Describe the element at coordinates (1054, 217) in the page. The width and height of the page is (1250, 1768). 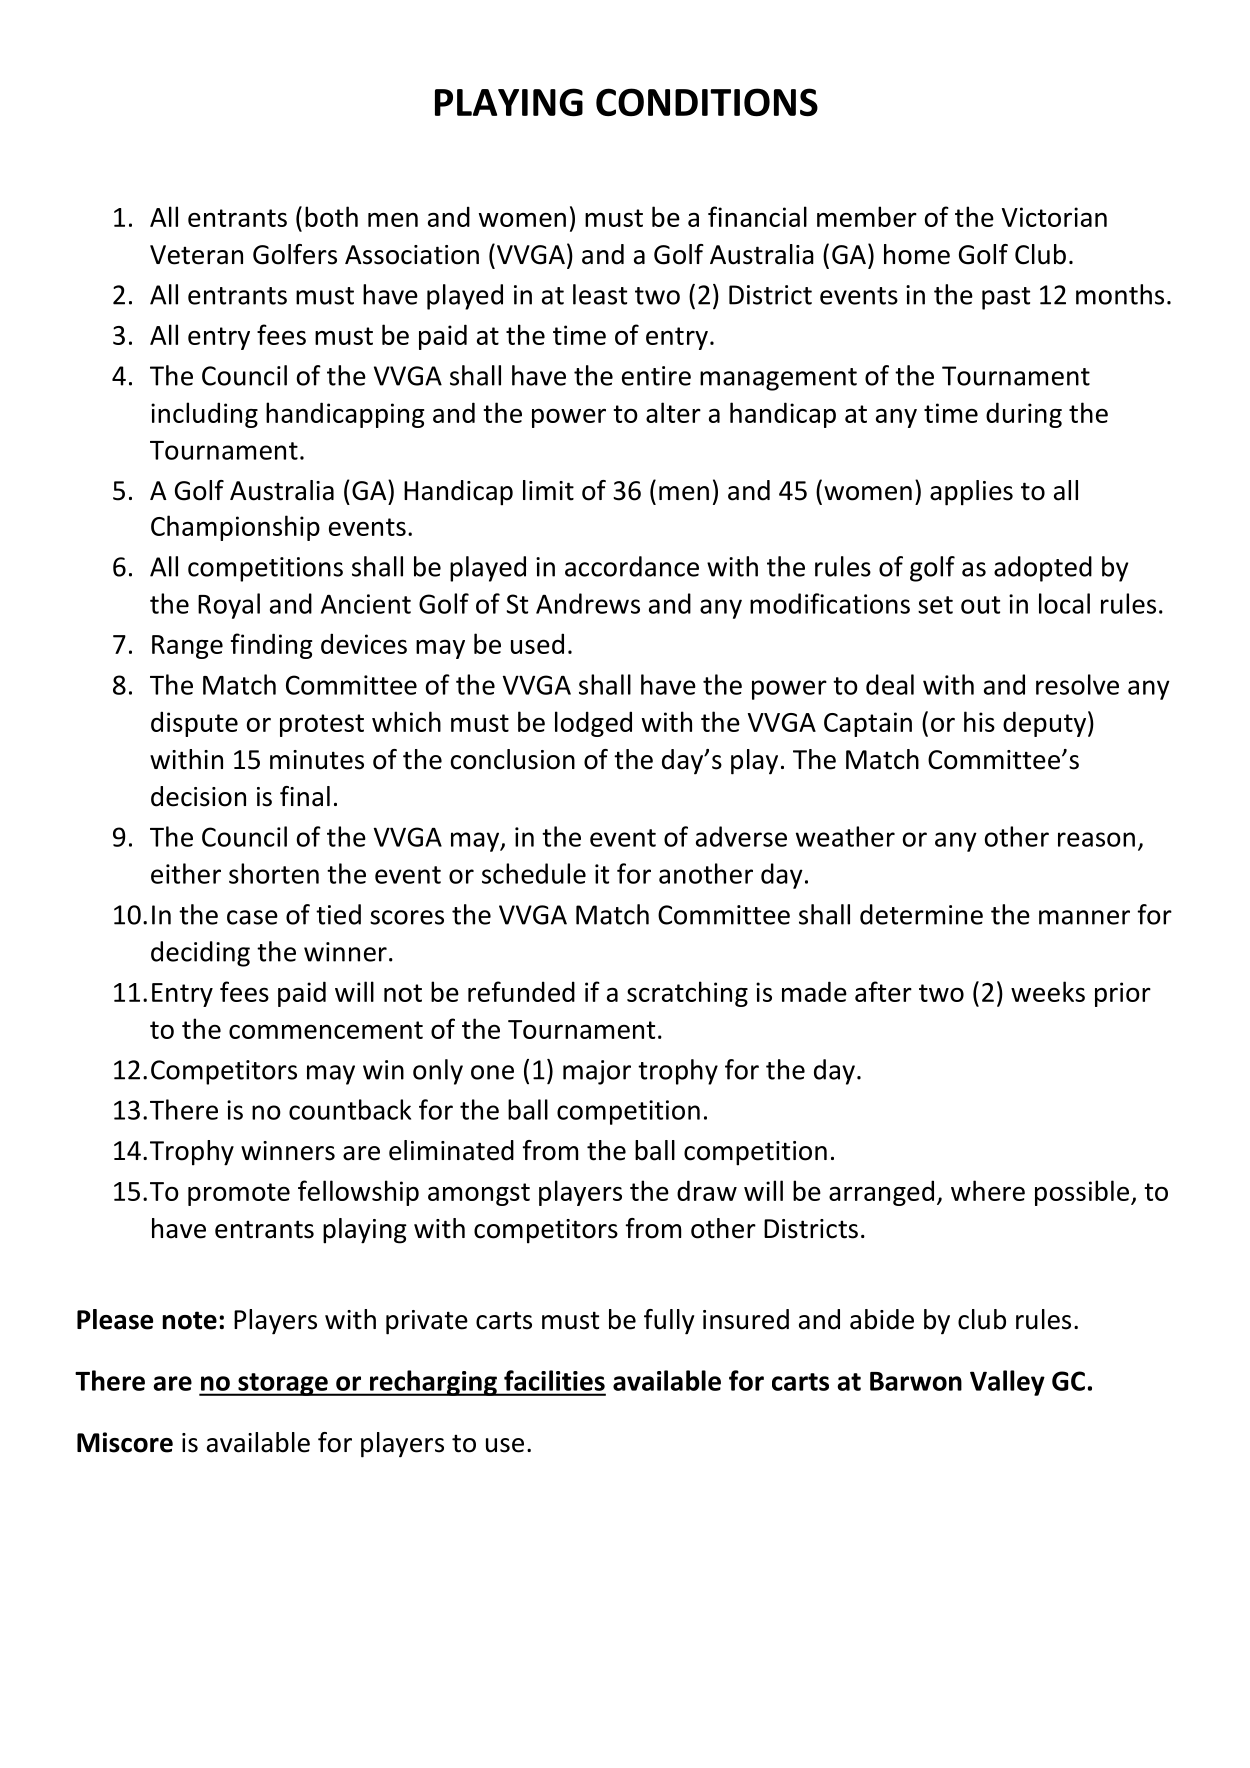
I see `Victorian` at that location.
